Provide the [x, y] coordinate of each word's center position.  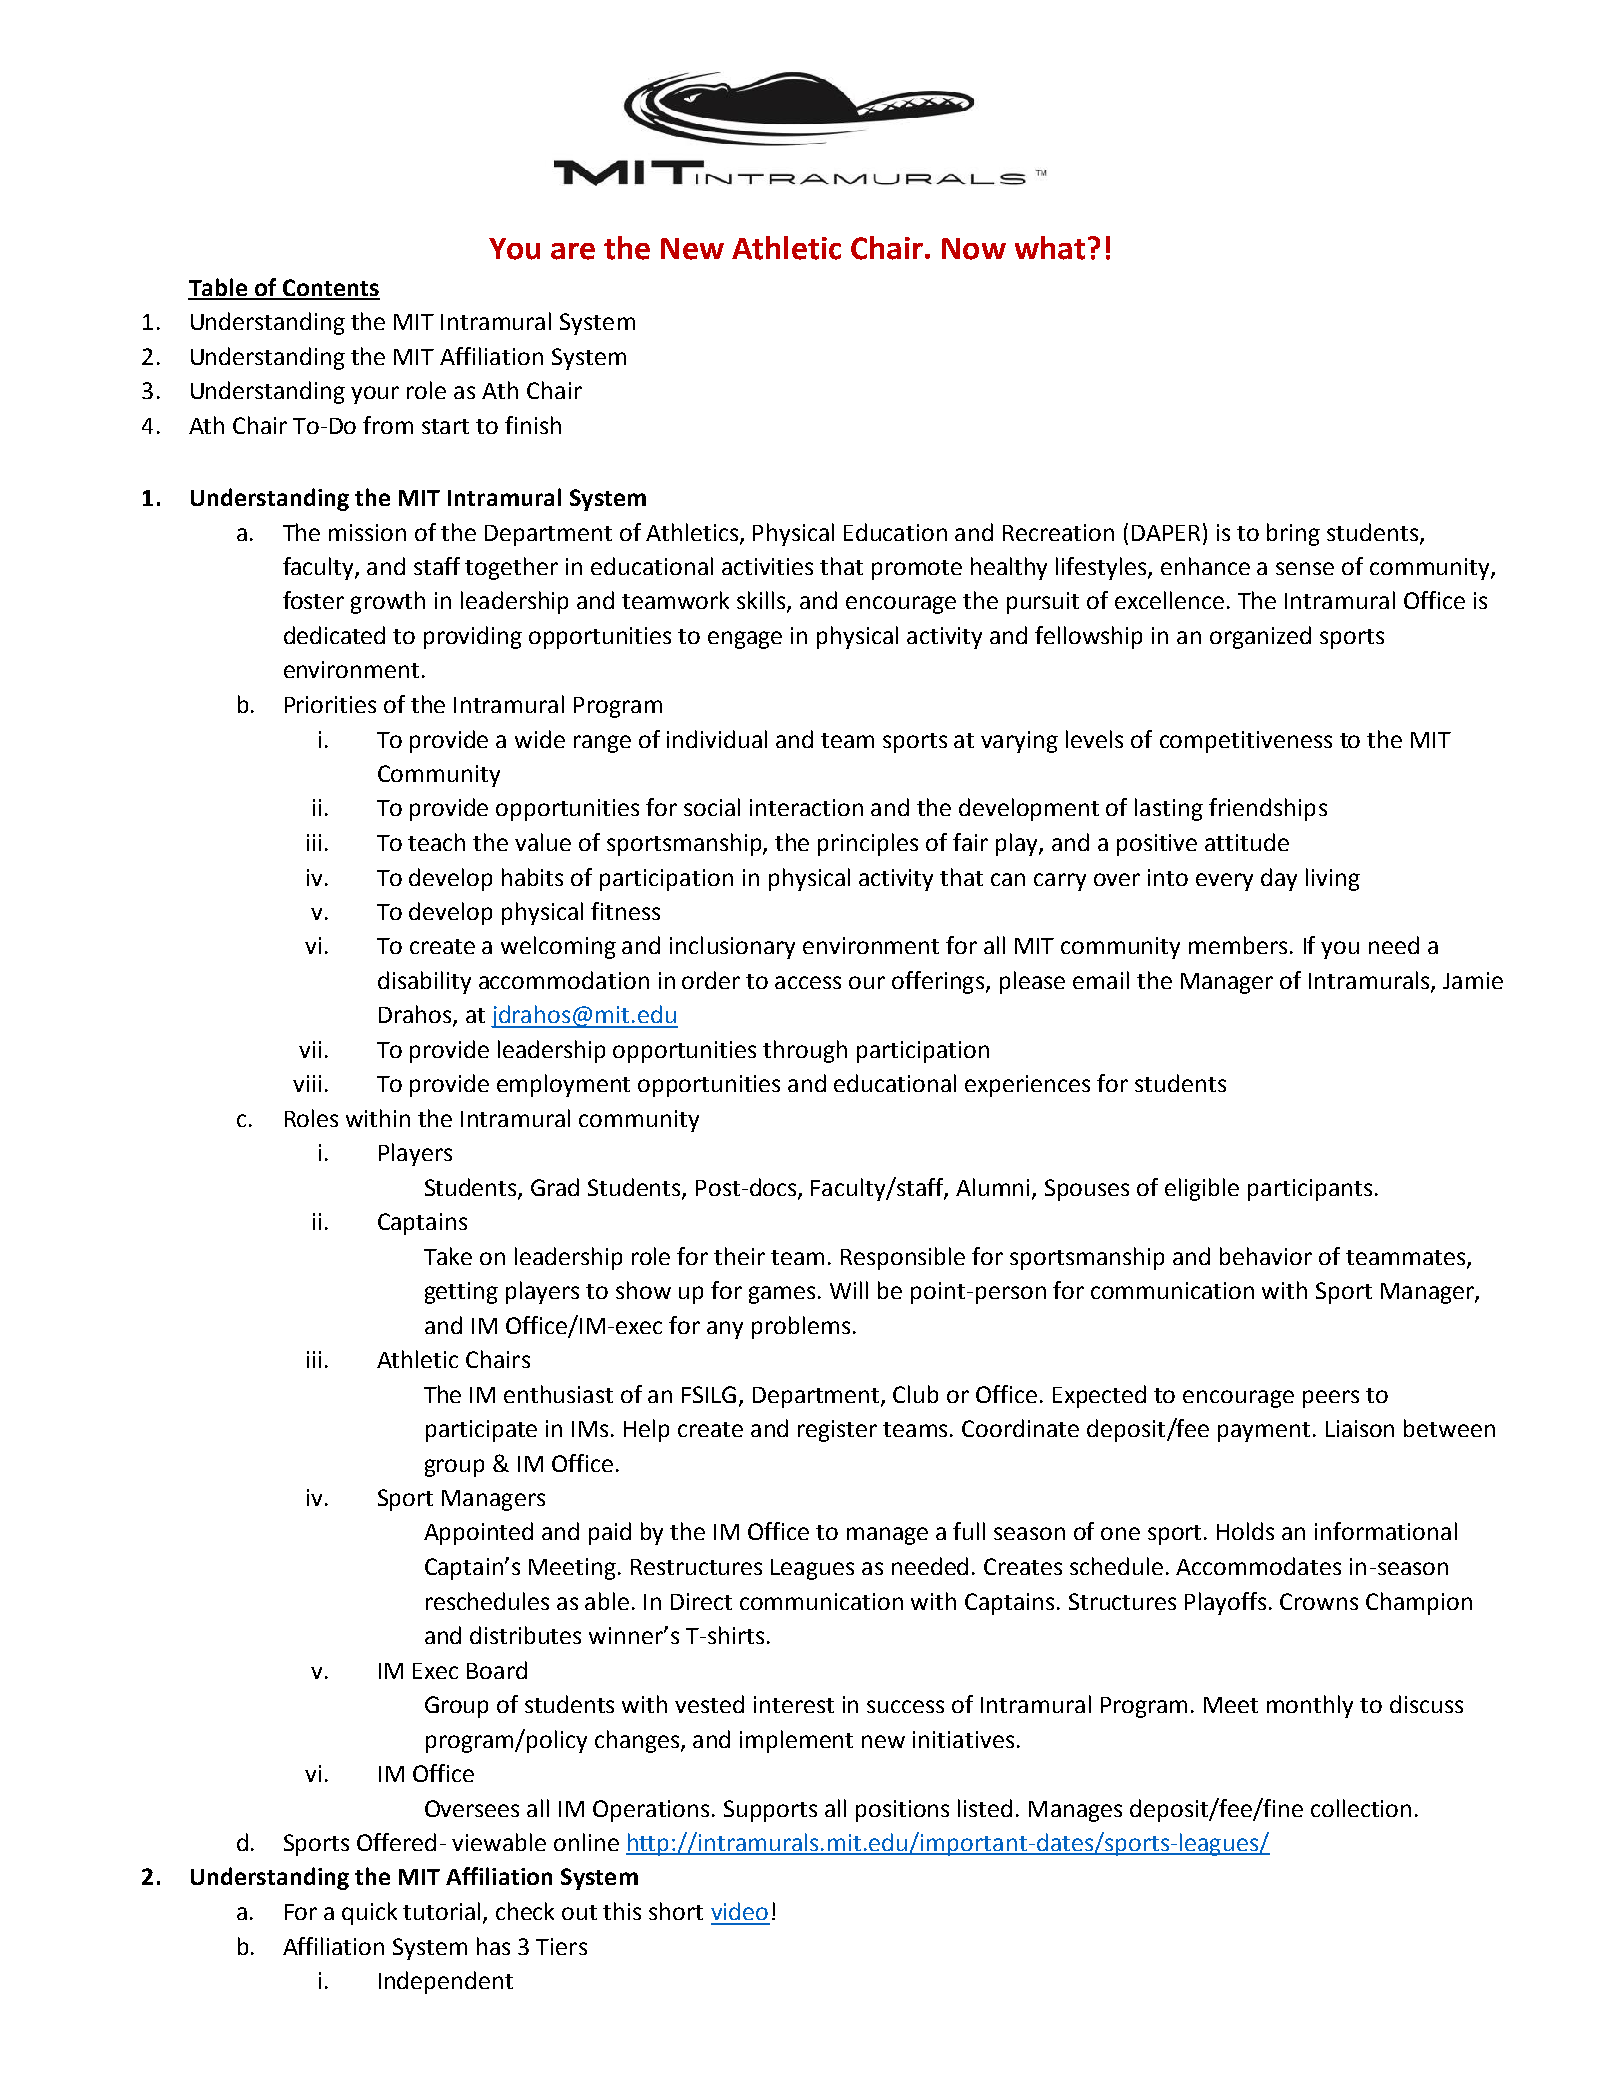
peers [1331, 1399]
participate [481, 1431]
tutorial [443, 1912]
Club [915, 1394]
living [1333, 879]
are [573, 251]
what [1050, 248]
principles [868, 844]
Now [974, 249]
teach [436, 842]
